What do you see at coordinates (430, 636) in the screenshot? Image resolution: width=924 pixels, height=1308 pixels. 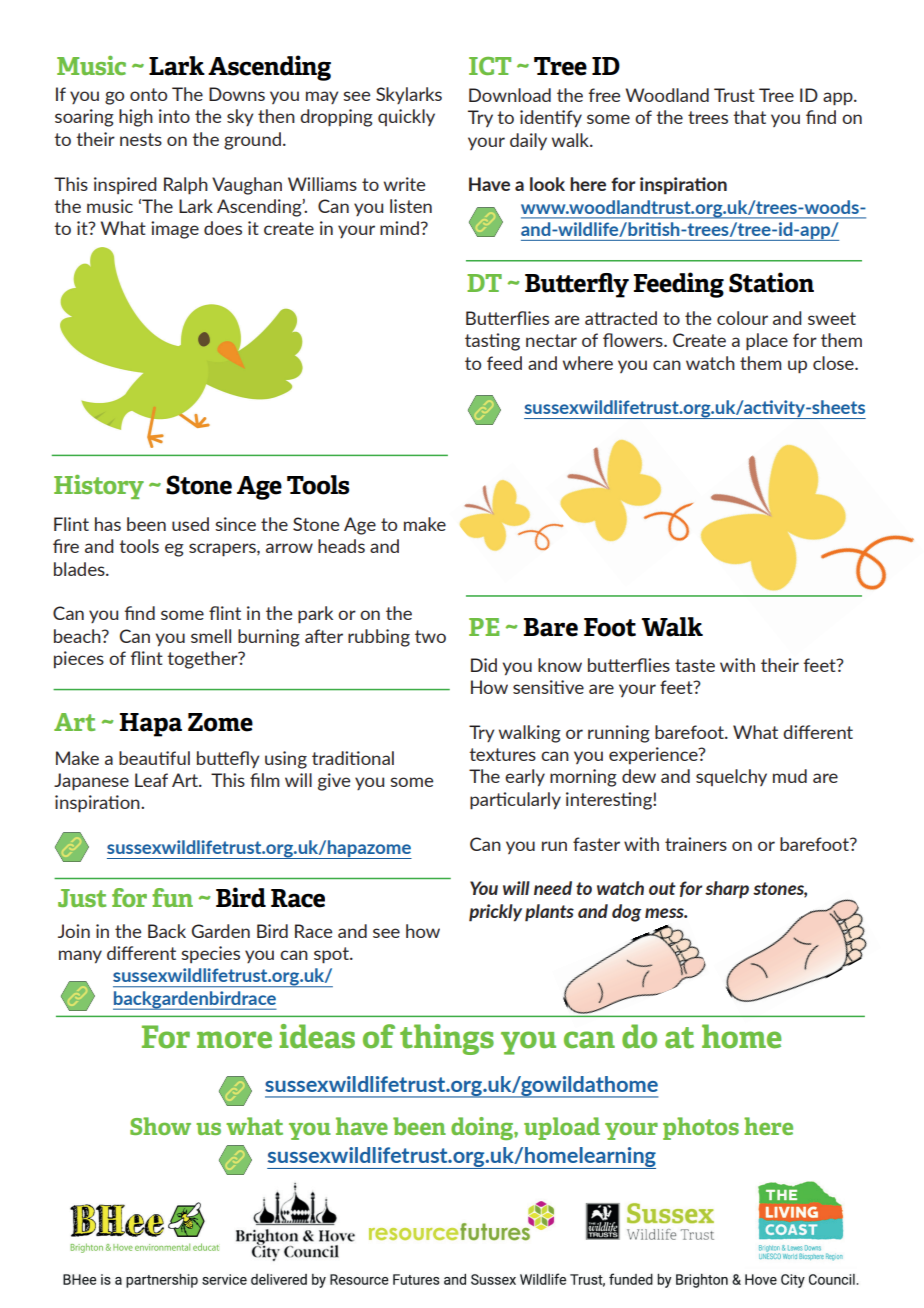 I see `two` at bounding box center [430, 636].
